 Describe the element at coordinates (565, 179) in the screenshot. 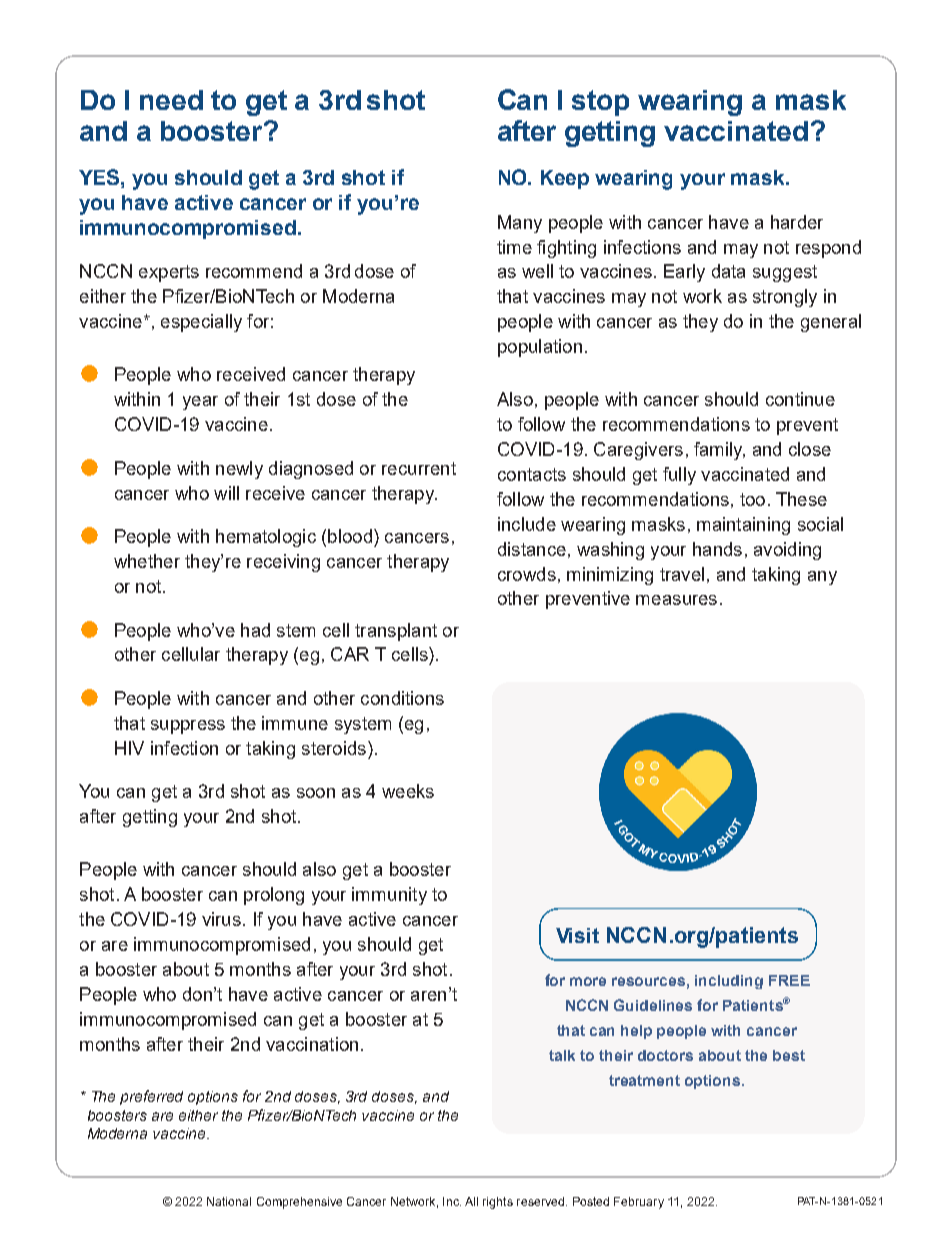

I see `Keep` at that location.
